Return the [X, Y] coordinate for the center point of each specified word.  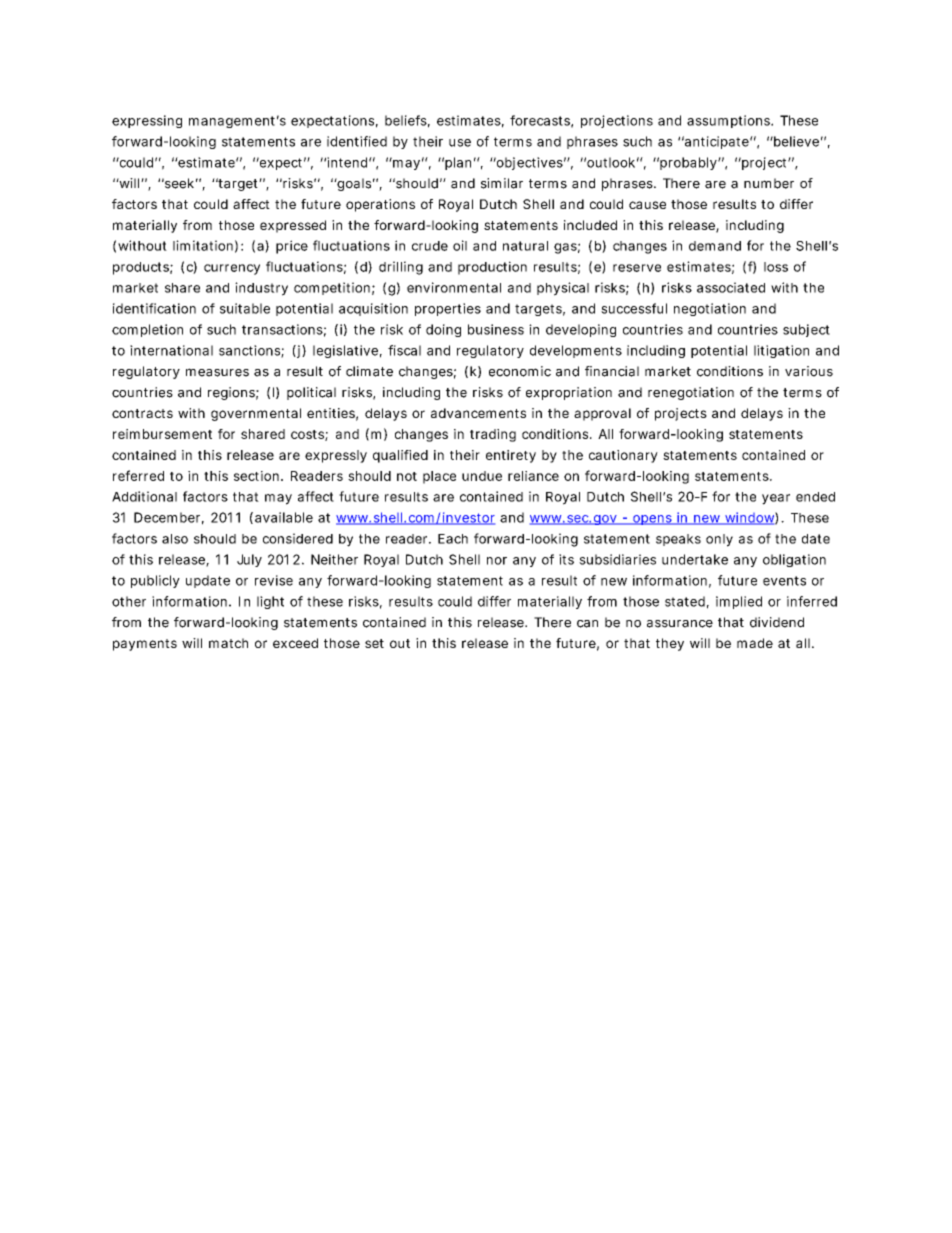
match [228, 643]
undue [482, 476]
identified [357, 141]
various [809, 371]
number [769, 183]
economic [520, 371]
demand [715, 246]
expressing [147, 121]
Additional [144, 496]
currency [232, 269]
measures [217, 372]
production [492, 268]
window [750, 518]
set [374, 643]
